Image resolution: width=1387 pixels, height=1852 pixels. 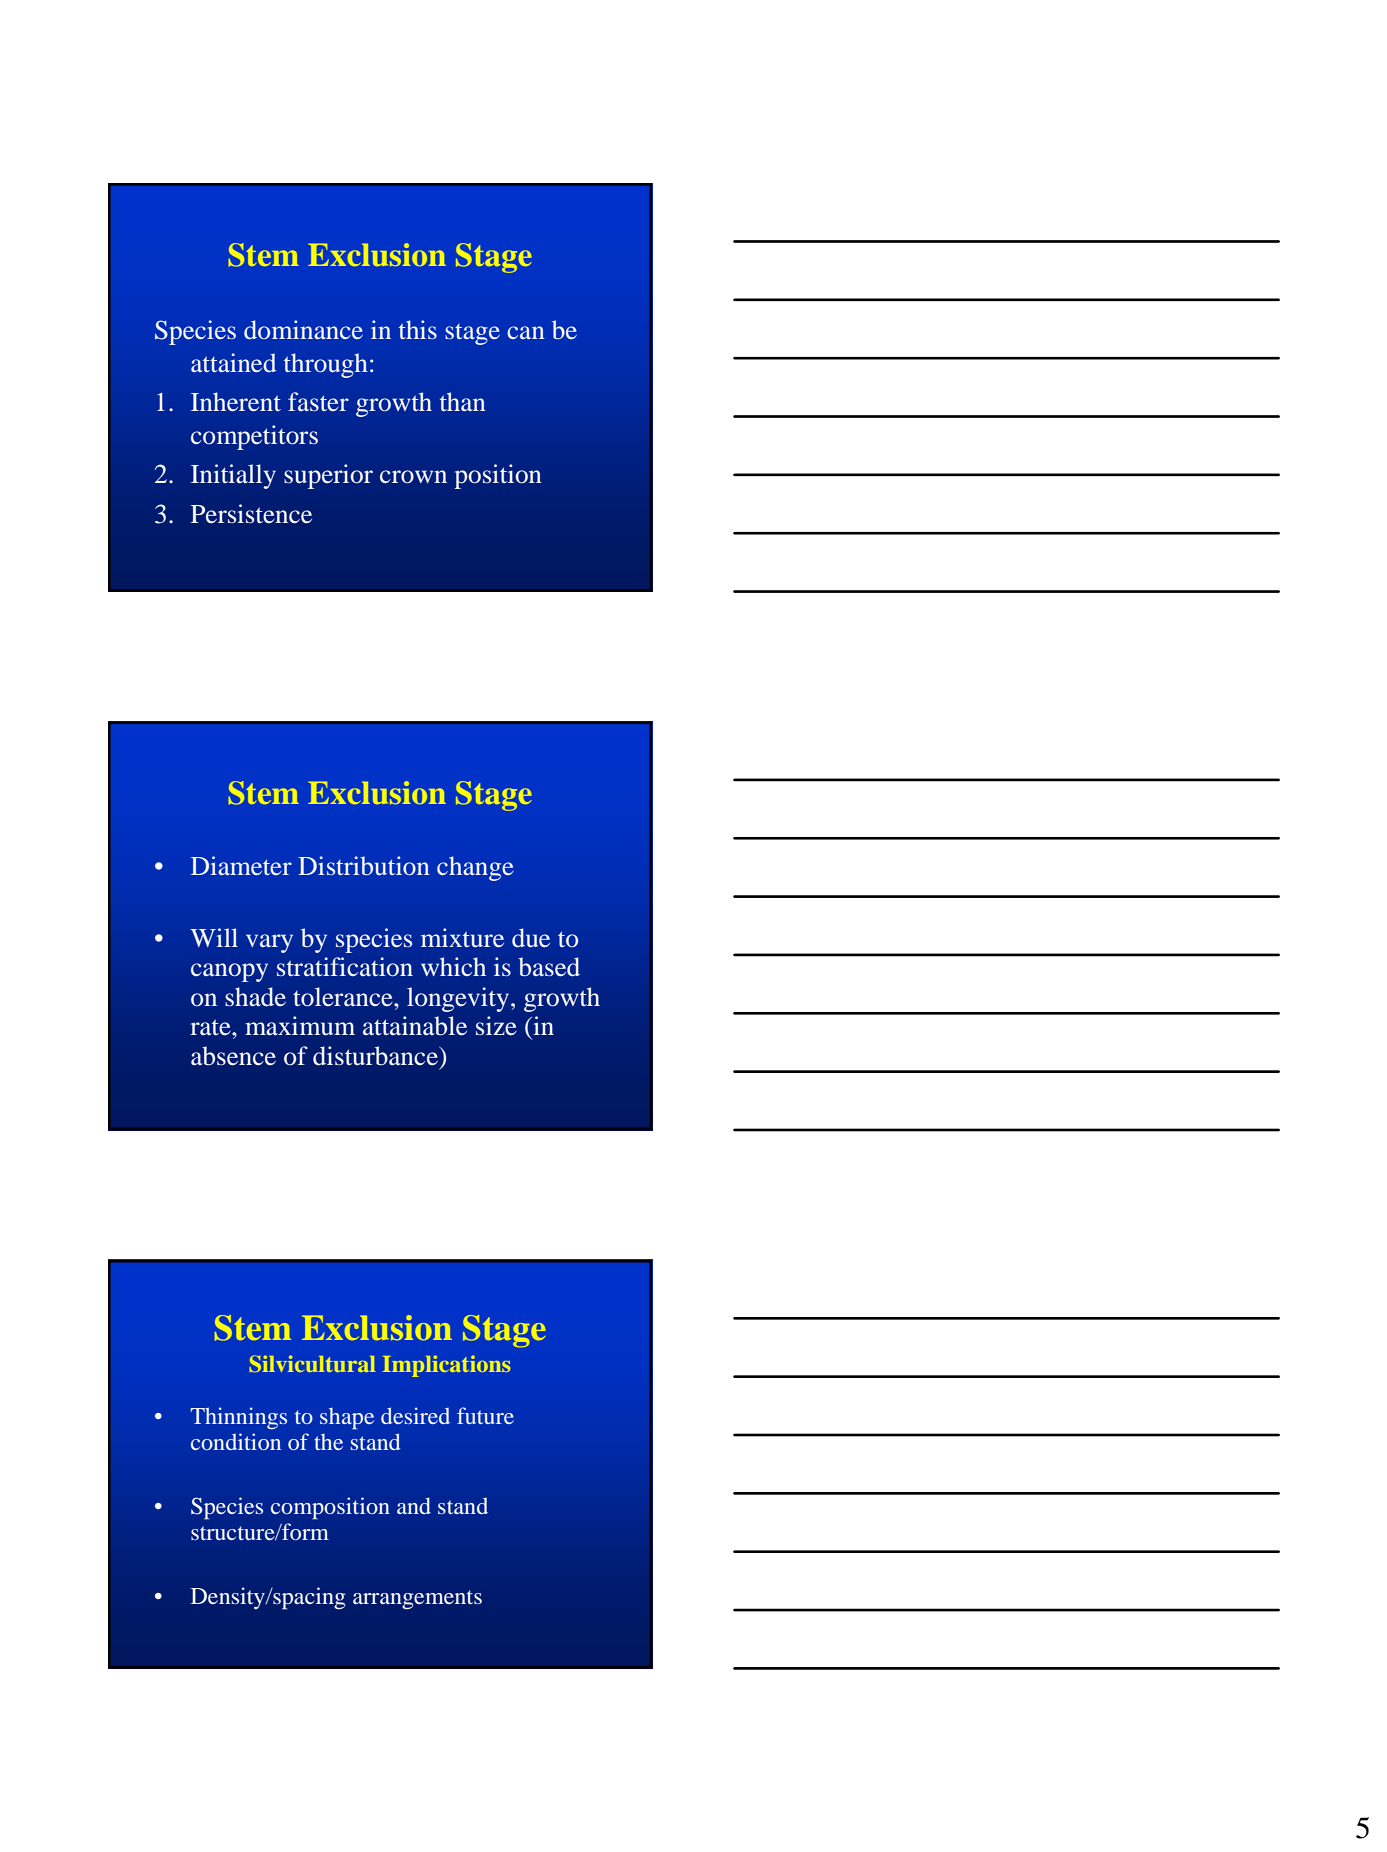 What do you see at coordinates (236, 1441) in the document?
I see `condition` at bounding box center [236, 1441].
